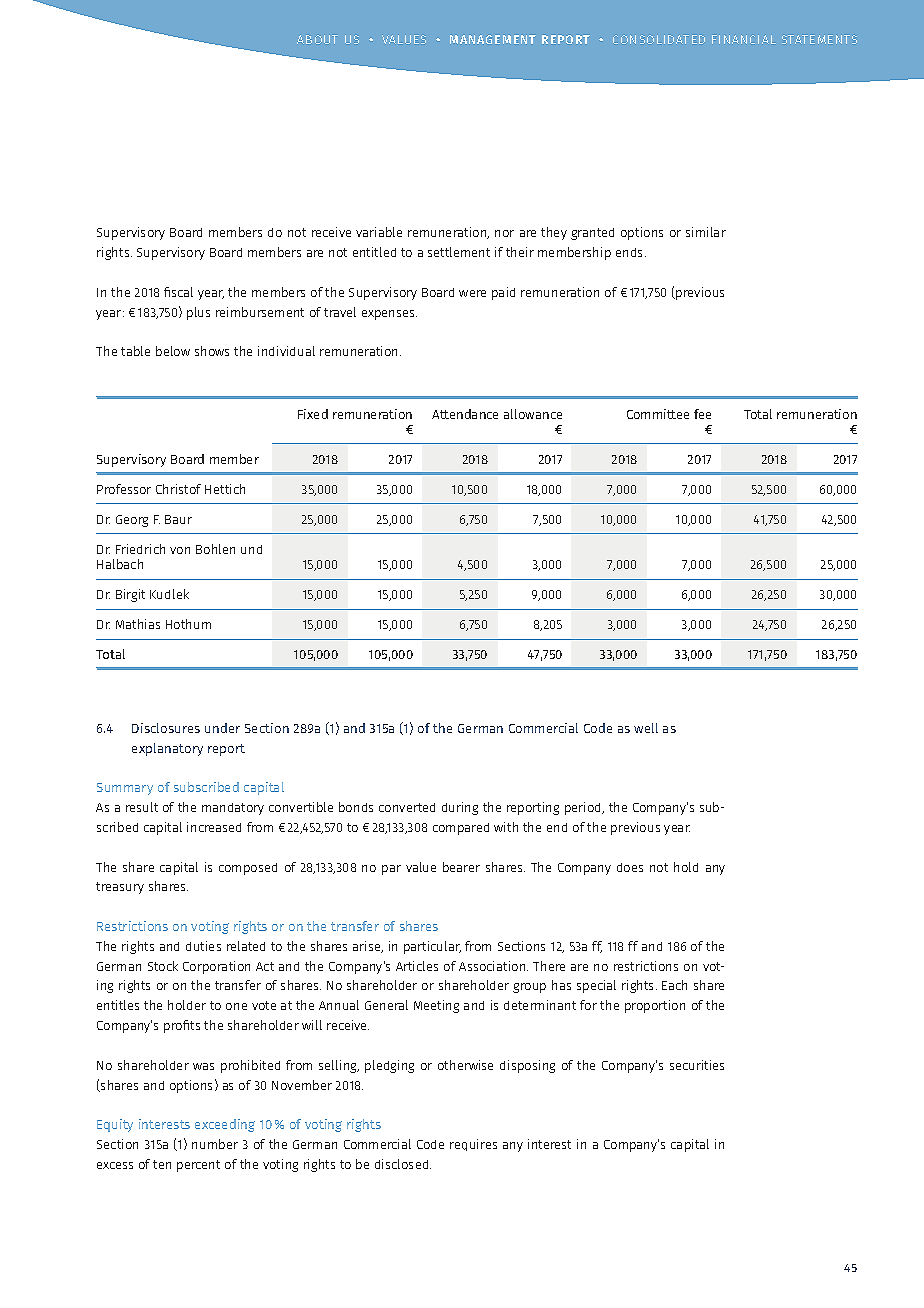  Describe the element at coordinates (460, 808) in the document. I see `during` at that location.
